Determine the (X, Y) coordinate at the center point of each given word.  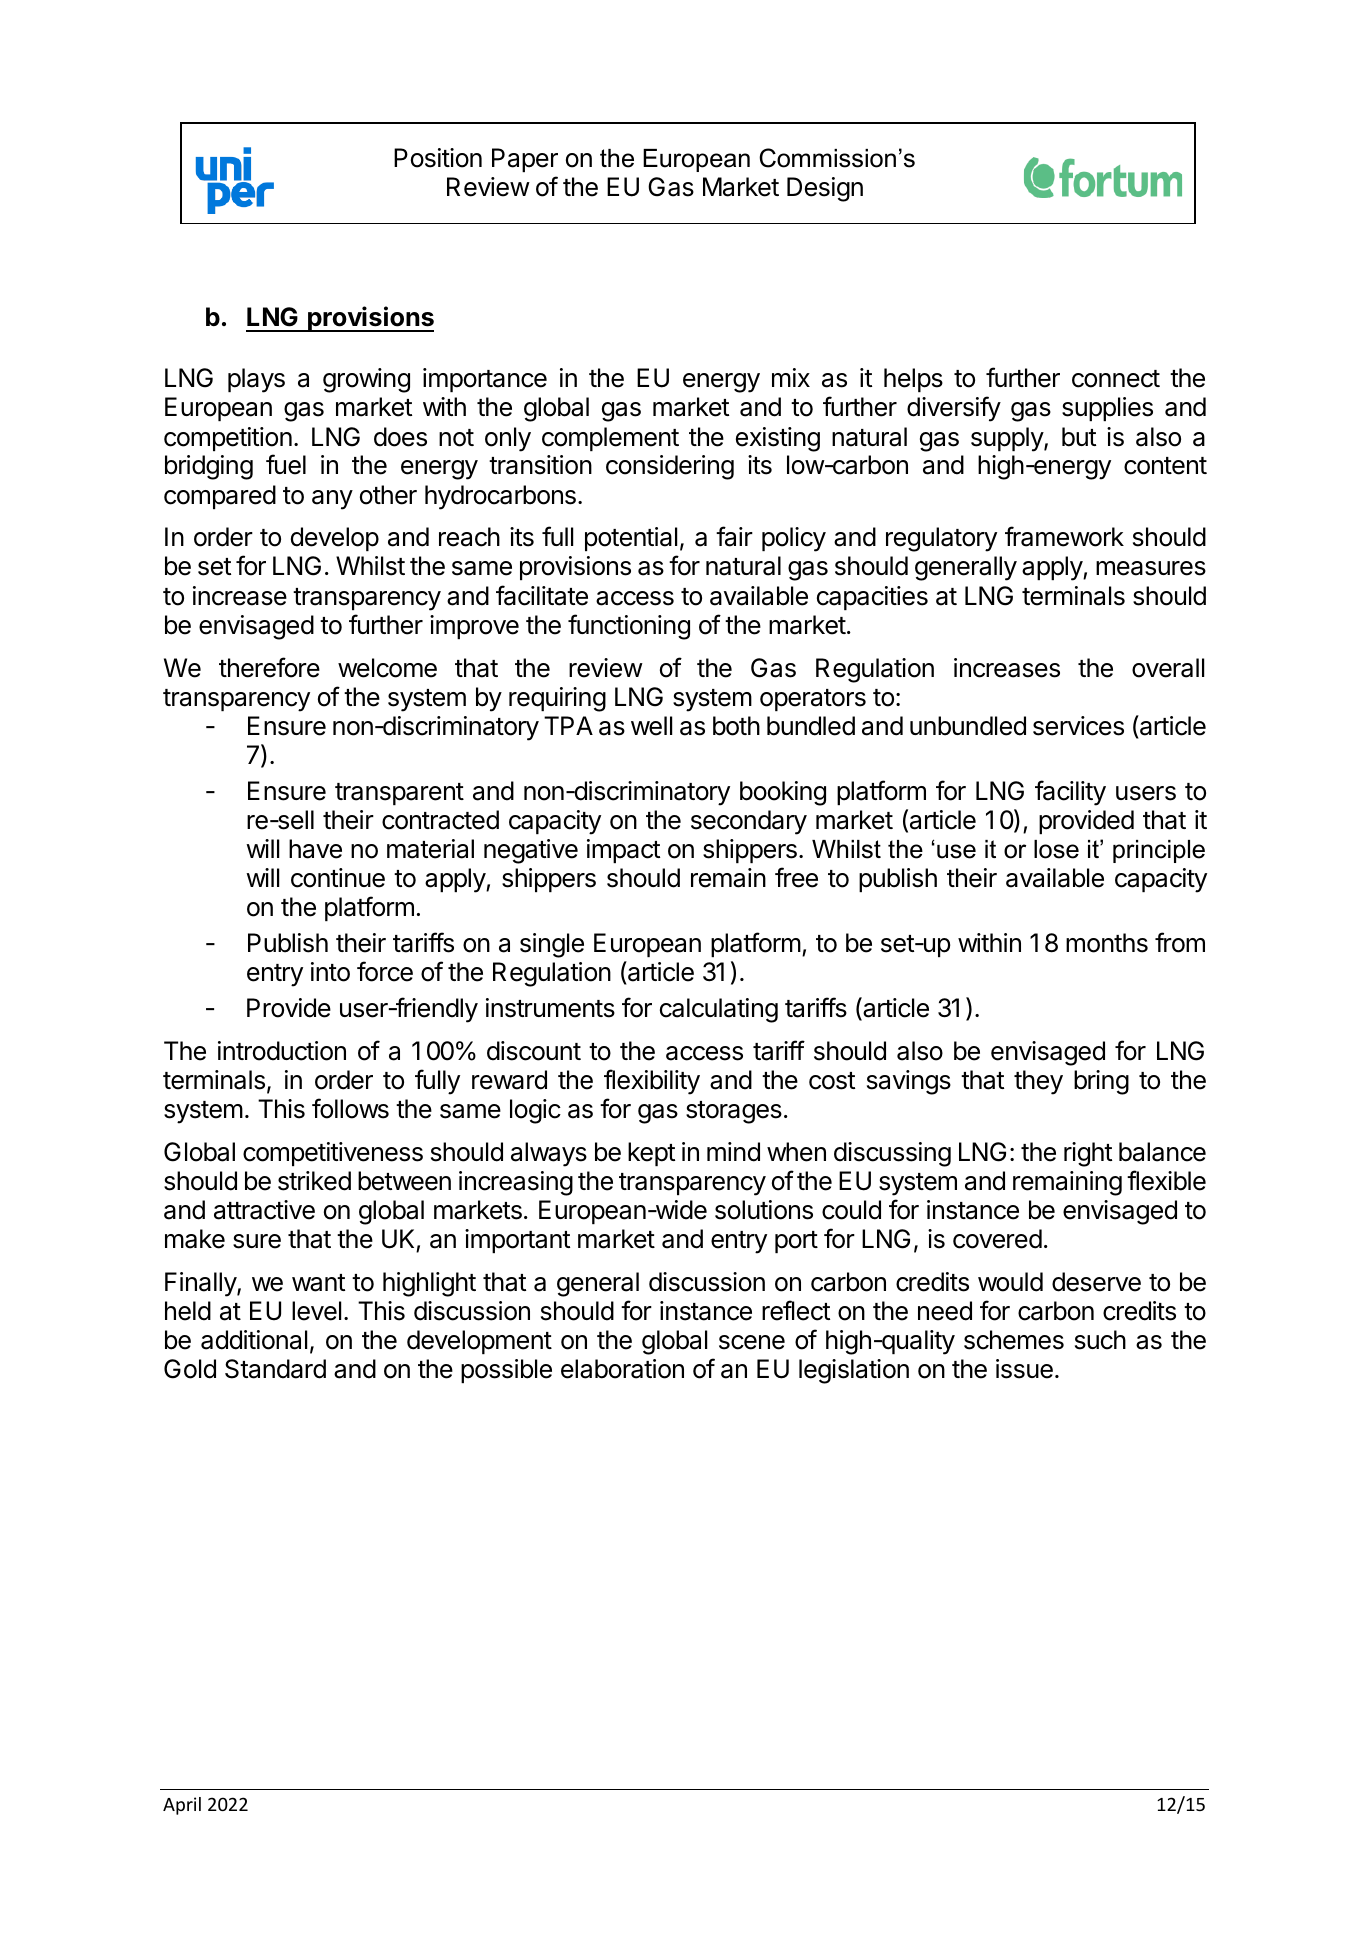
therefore (269, 667)
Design (825, 189)
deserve (1096, 1282)
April (182, 1806)
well (651, 726)
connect (1116, 379)
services (1078, 726)
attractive (264, 1210)
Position (438, 158)
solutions (764, 1210)
